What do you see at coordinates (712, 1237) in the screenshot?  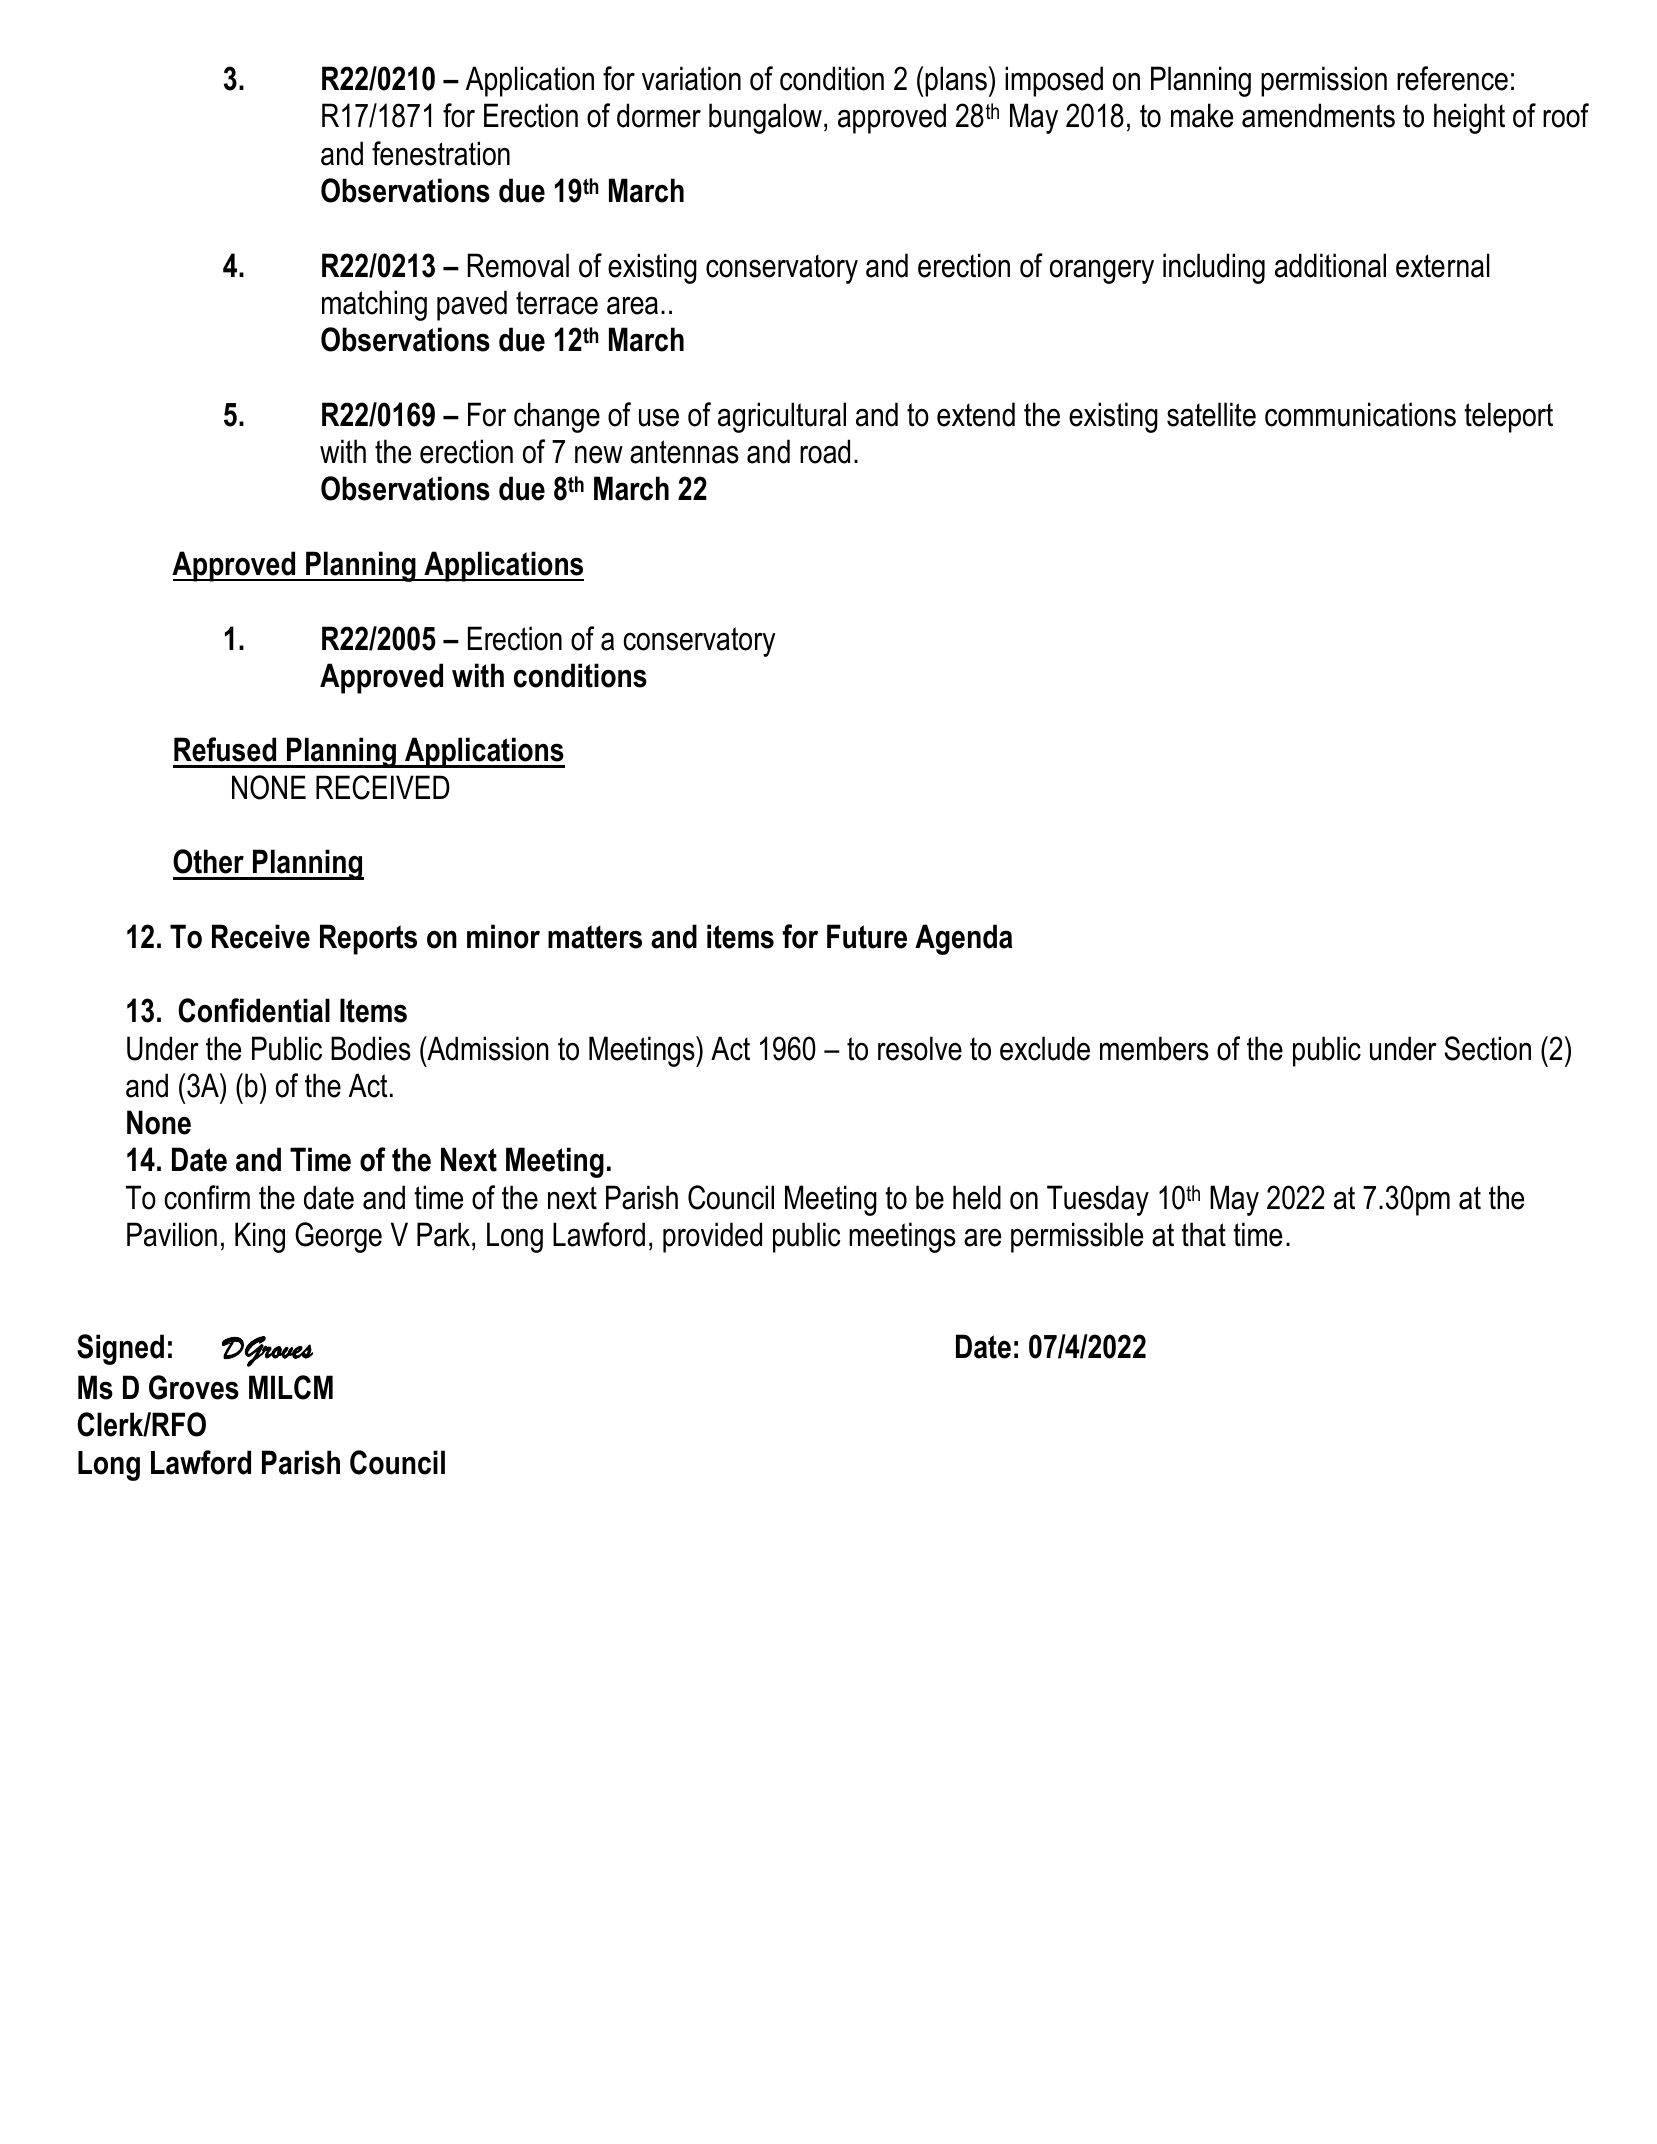 I see `provided` at bounding box center [712, 1237].
